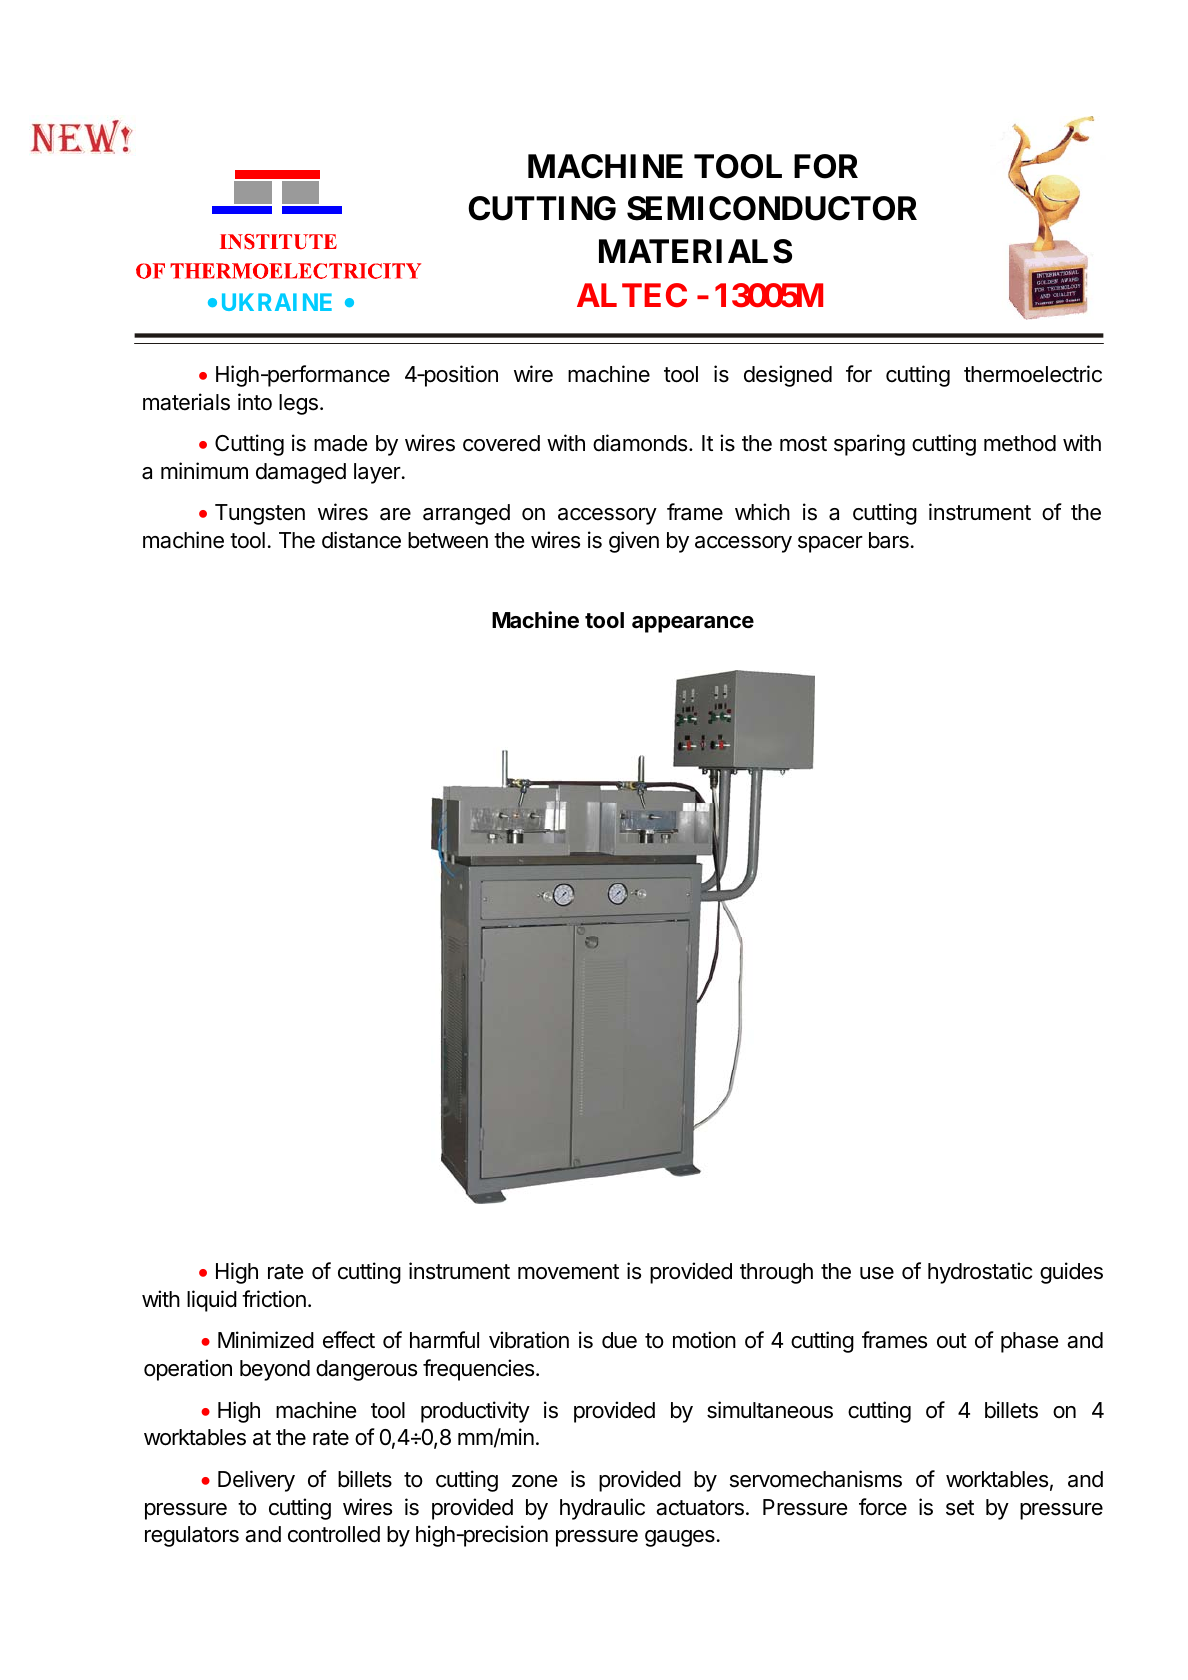  Describe the element at coordinates (693, 624) in the screenshot. I see `appearance` at that location.
